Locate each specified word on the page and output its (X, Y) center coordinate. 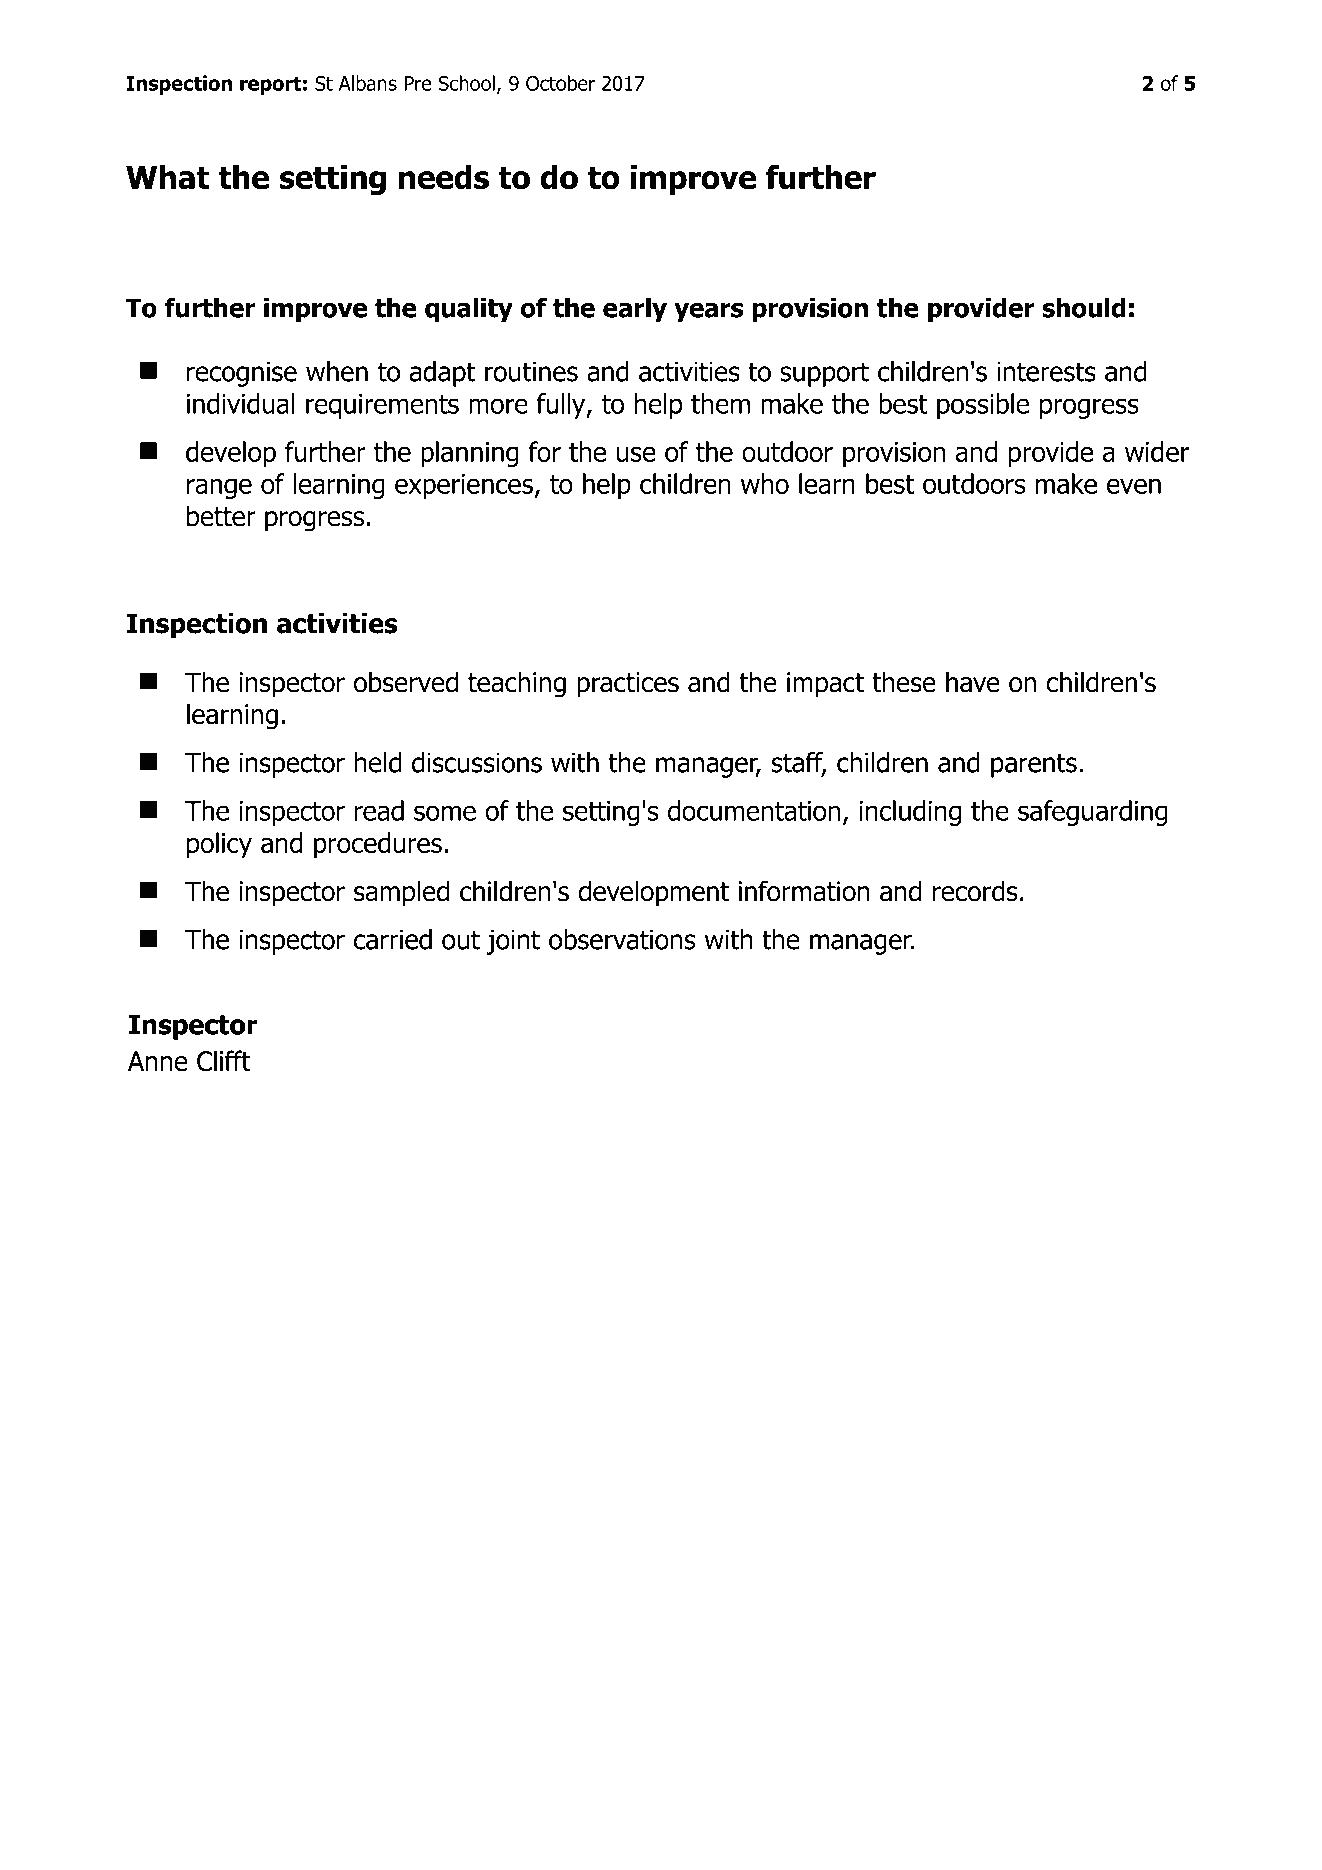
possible (983, 406)
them (720, 403)
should (1084, 308)
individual (241, 403)
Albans (368, 83)
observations (622, 939)
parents (1034, 765)
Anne (158, 1061)
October (560, 83)
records (975, 891)
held (378, 762)
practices (628, 685)
